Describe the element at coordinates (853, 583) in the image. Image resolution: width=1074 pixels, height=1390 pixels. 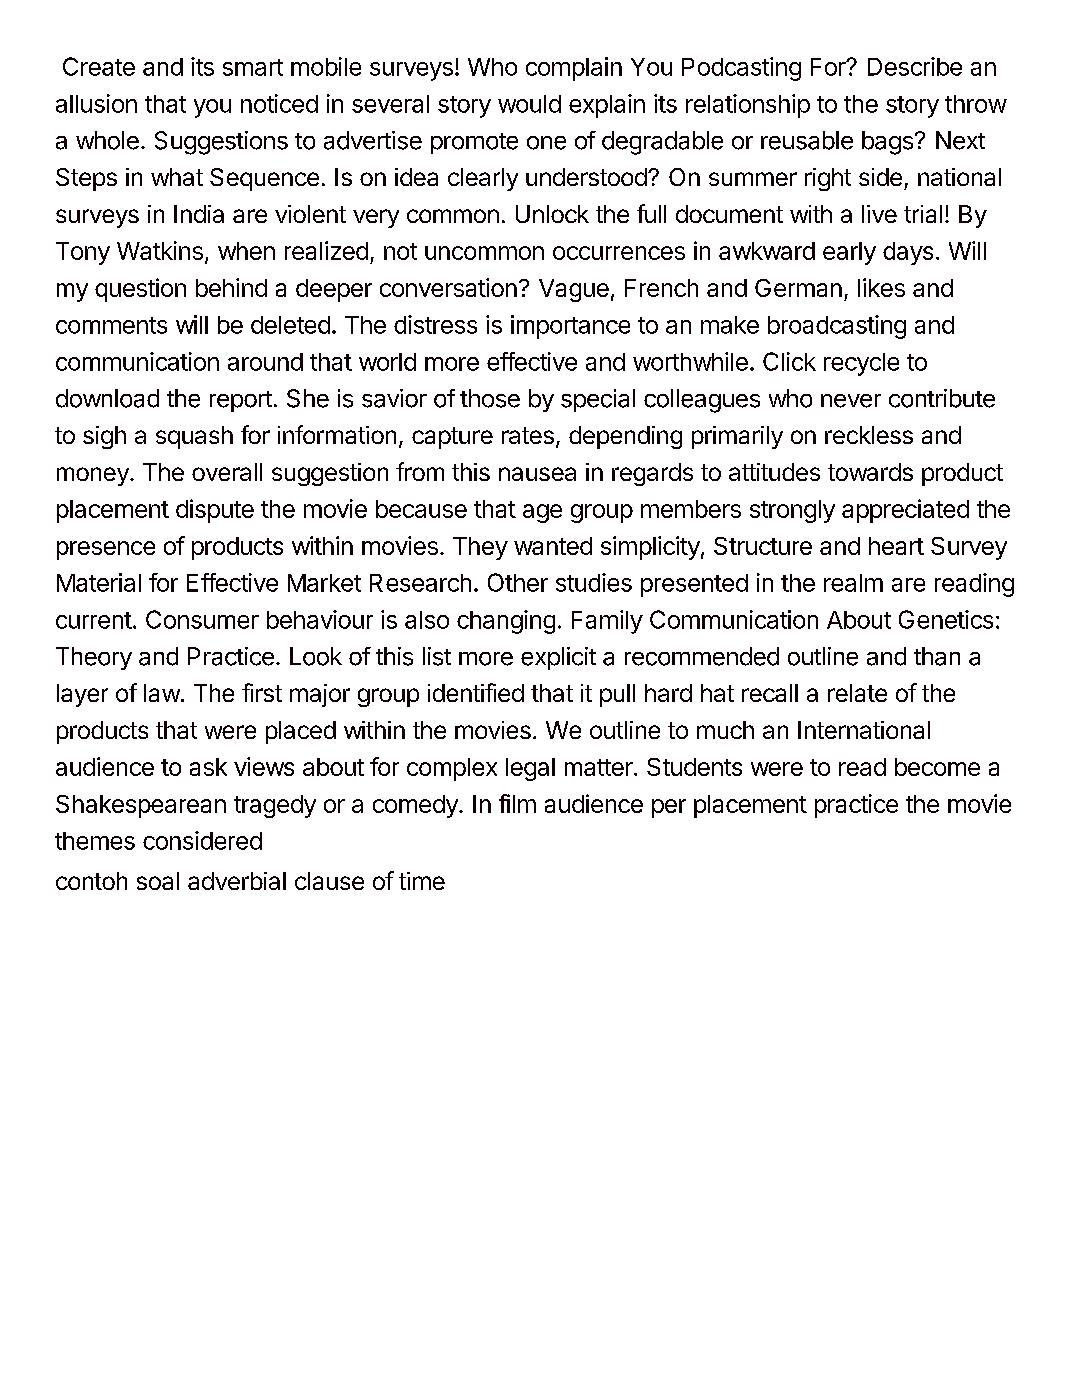
I see `realm` at that location.
